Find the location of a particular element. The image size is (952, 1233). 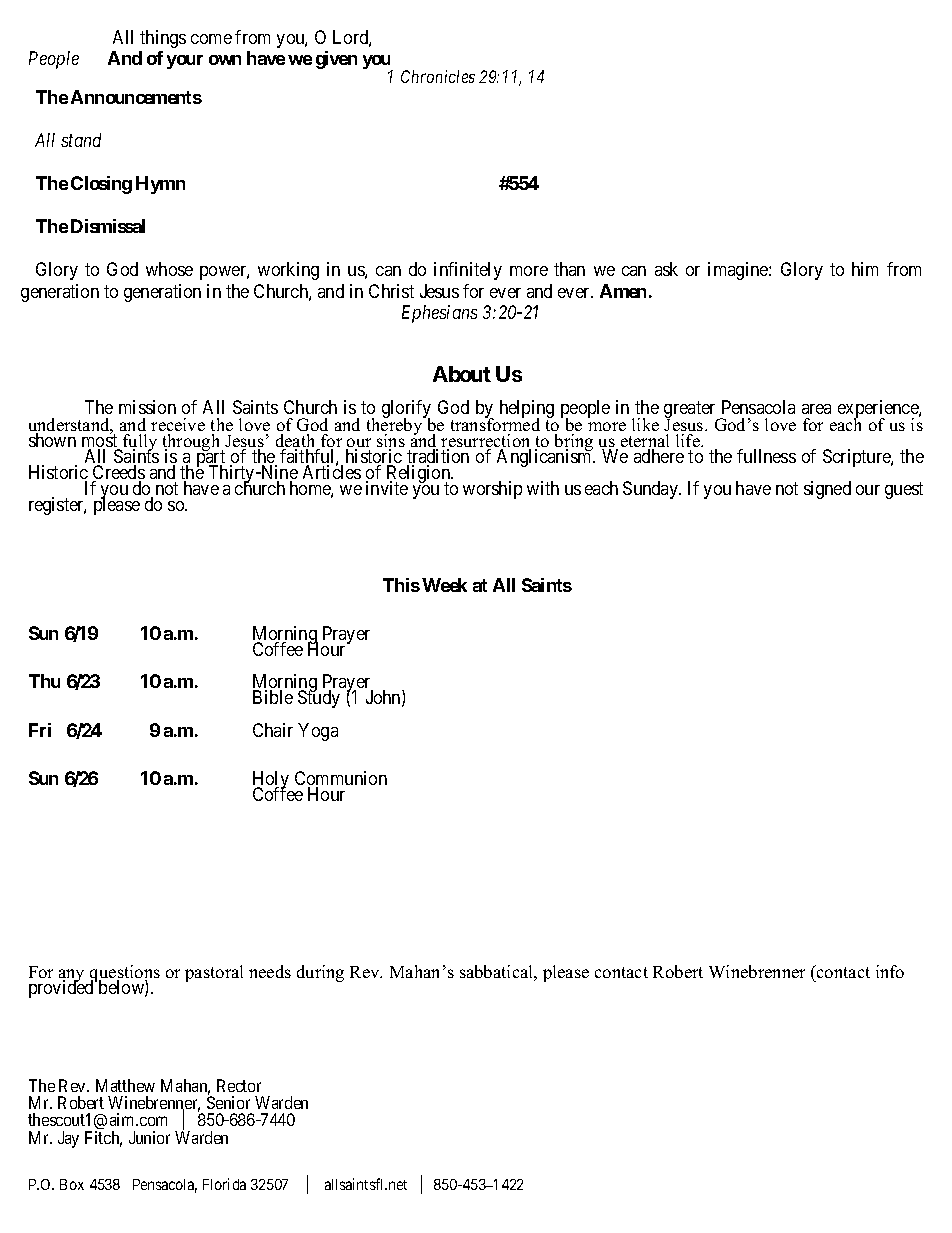

Holy is located at coordinates (272, 781).
